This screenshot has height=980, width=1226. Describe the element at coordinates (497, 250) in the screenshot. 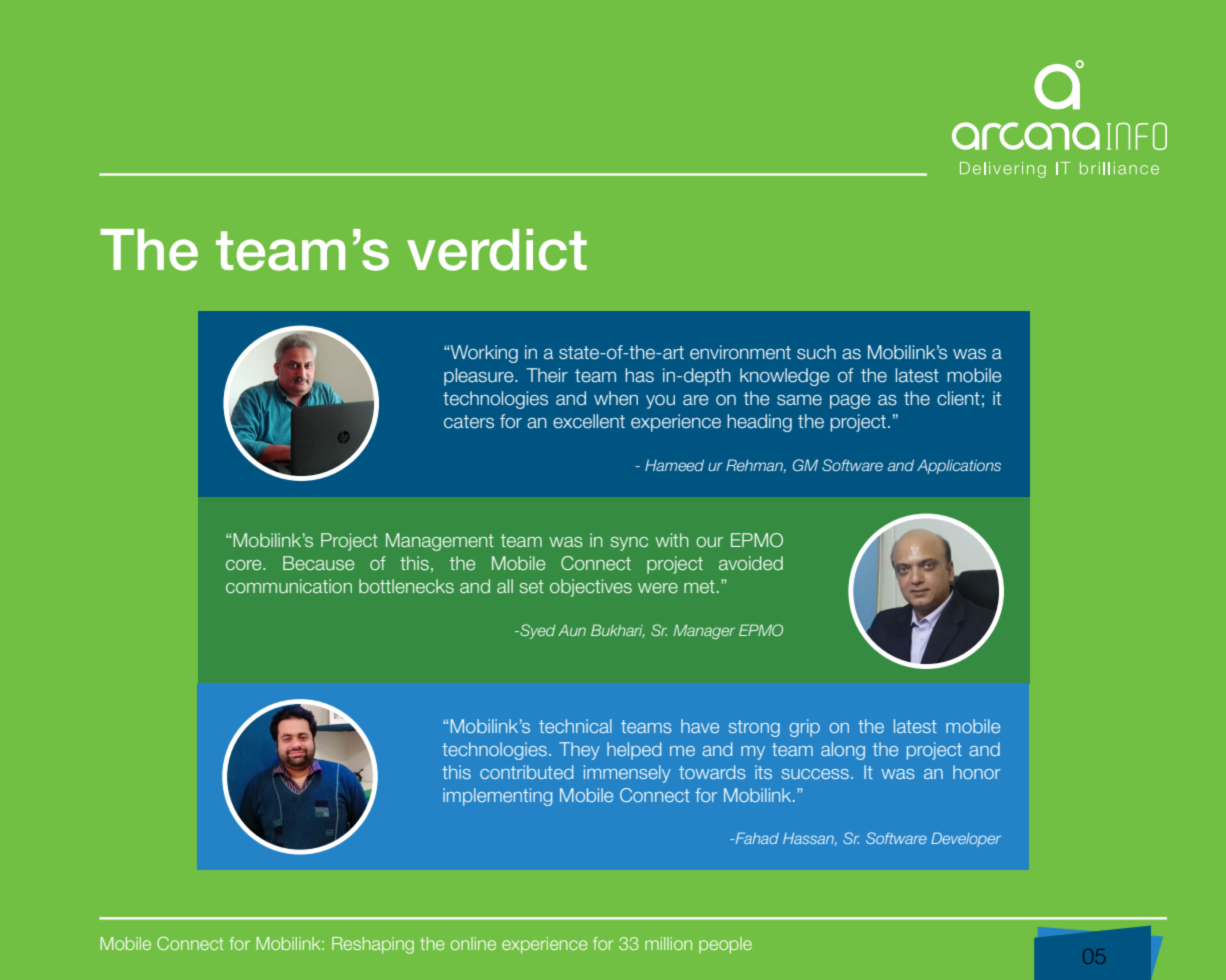

I see `verdict` at that location.
